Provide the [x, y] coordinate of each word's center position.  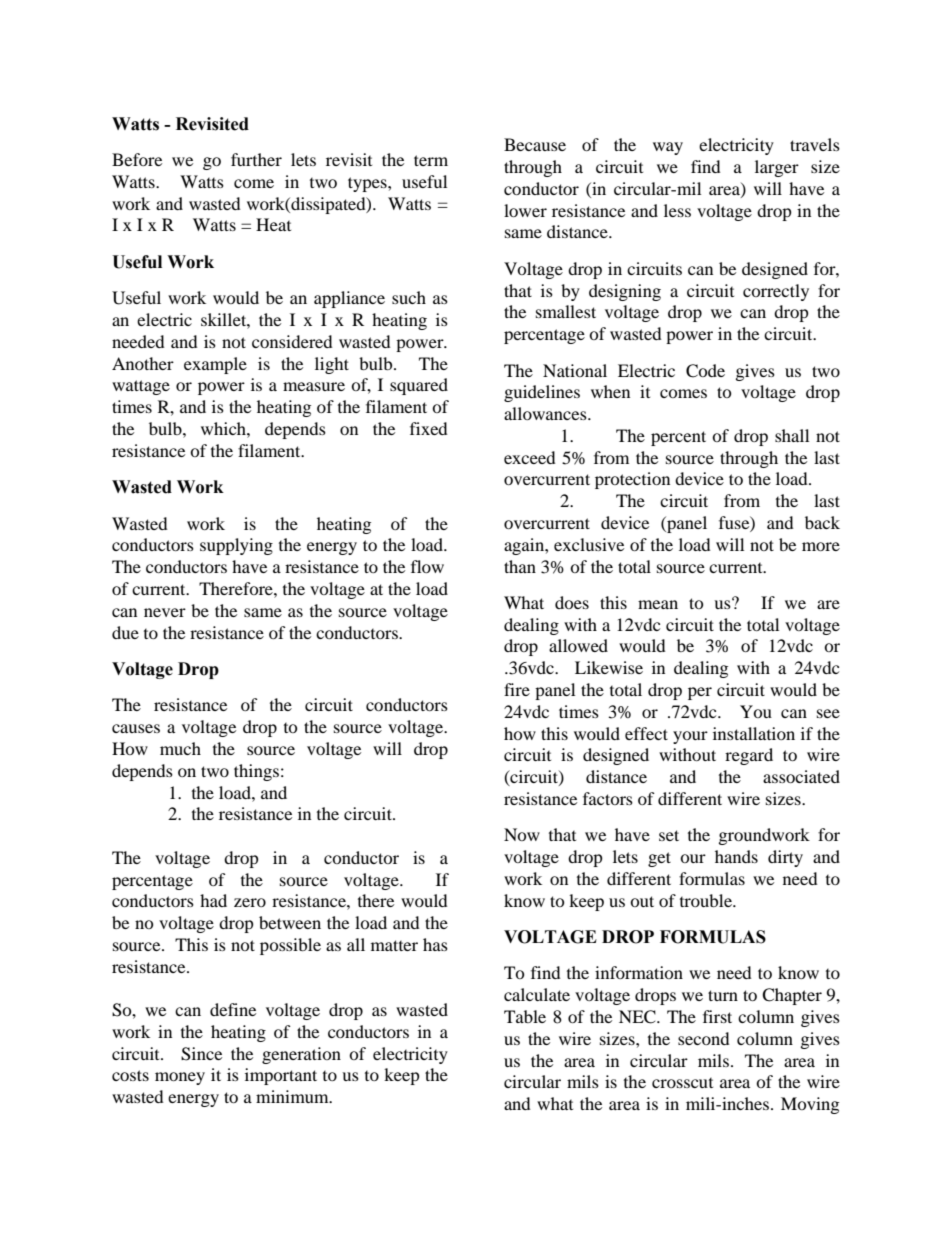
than [520, 566]
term [431, 160]
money [180, 1078]
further [256, 159]
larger [777, 168]
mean [658, 604]
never [165, 612]
